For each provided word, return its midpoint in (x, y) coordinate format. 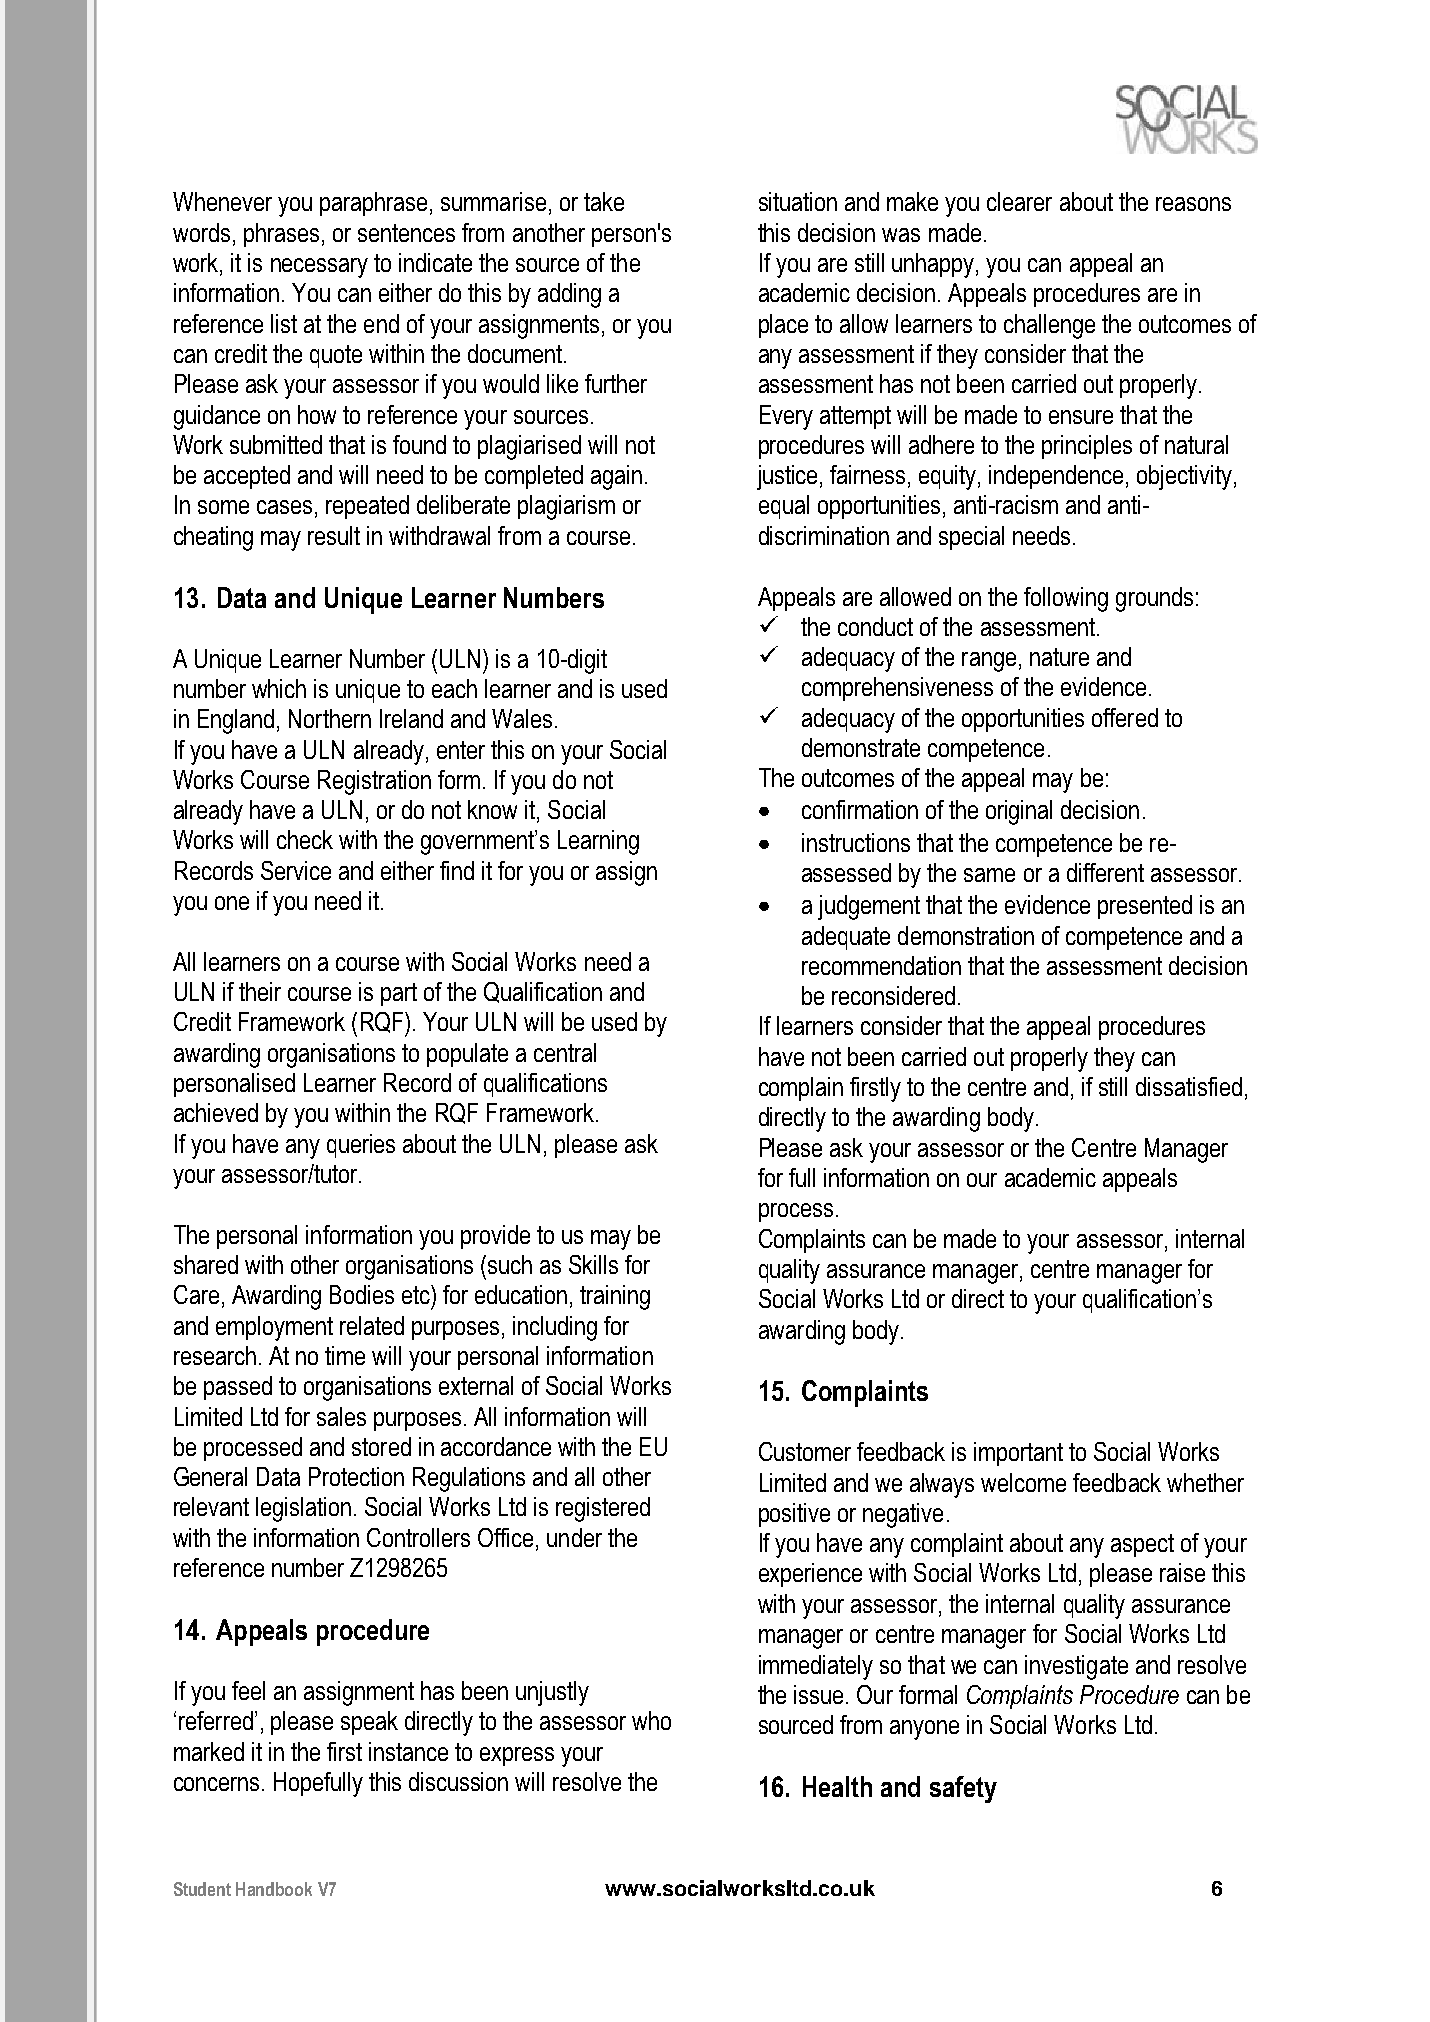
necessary (319, 268)
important (1018, 1454)
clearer (1019, 201)
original (1019, 812)
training (615, 1297)
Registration (374, 782)
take (604, 201)
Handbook (274, 1889)
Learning (598, 842)
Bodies (362, 1294)
